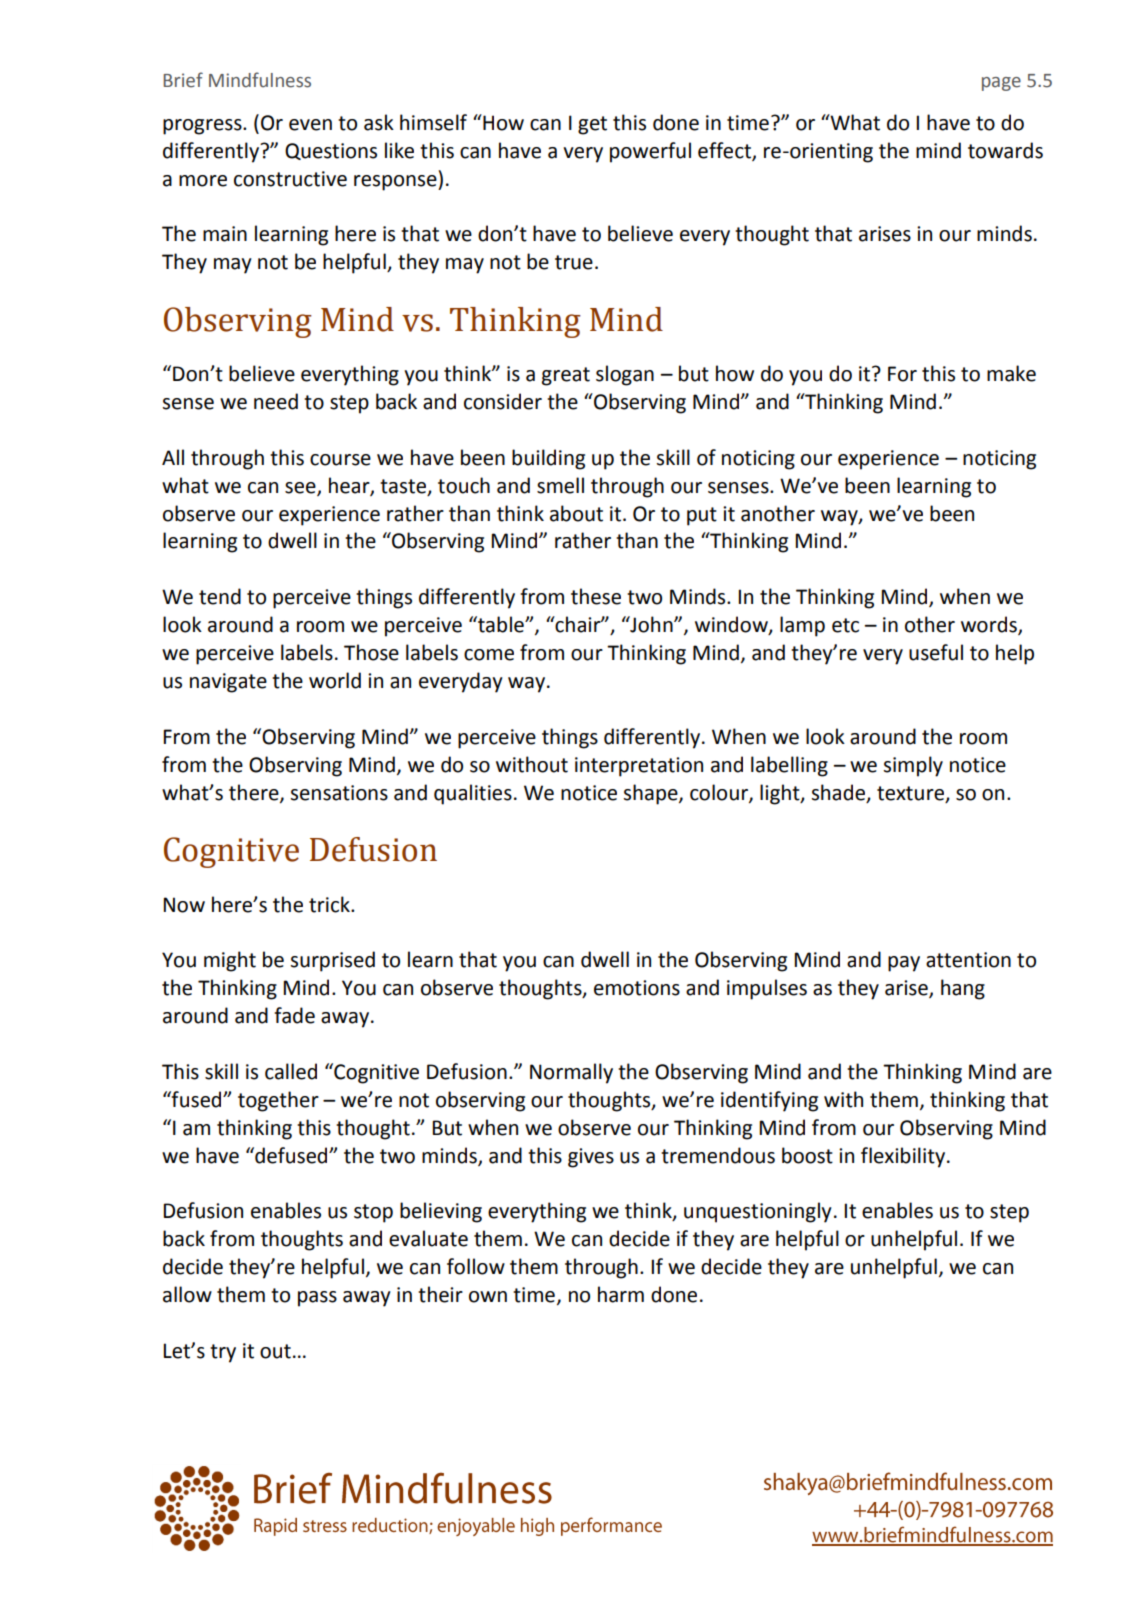  Describe the element at coordinates (902, 374) in the image. I see `For` at that location.
